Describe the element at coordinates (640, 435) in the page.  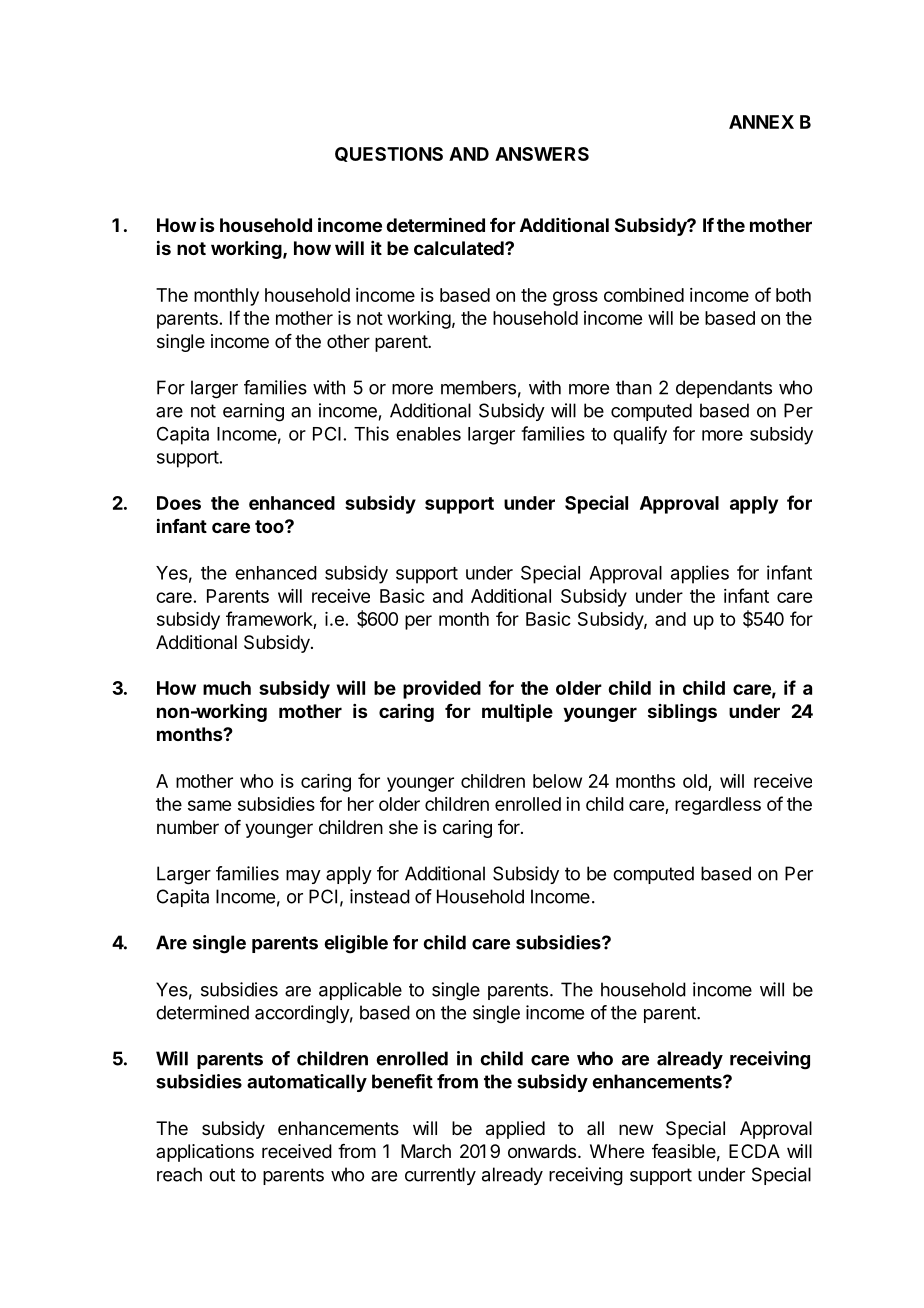
I see `qualify` at that location.
